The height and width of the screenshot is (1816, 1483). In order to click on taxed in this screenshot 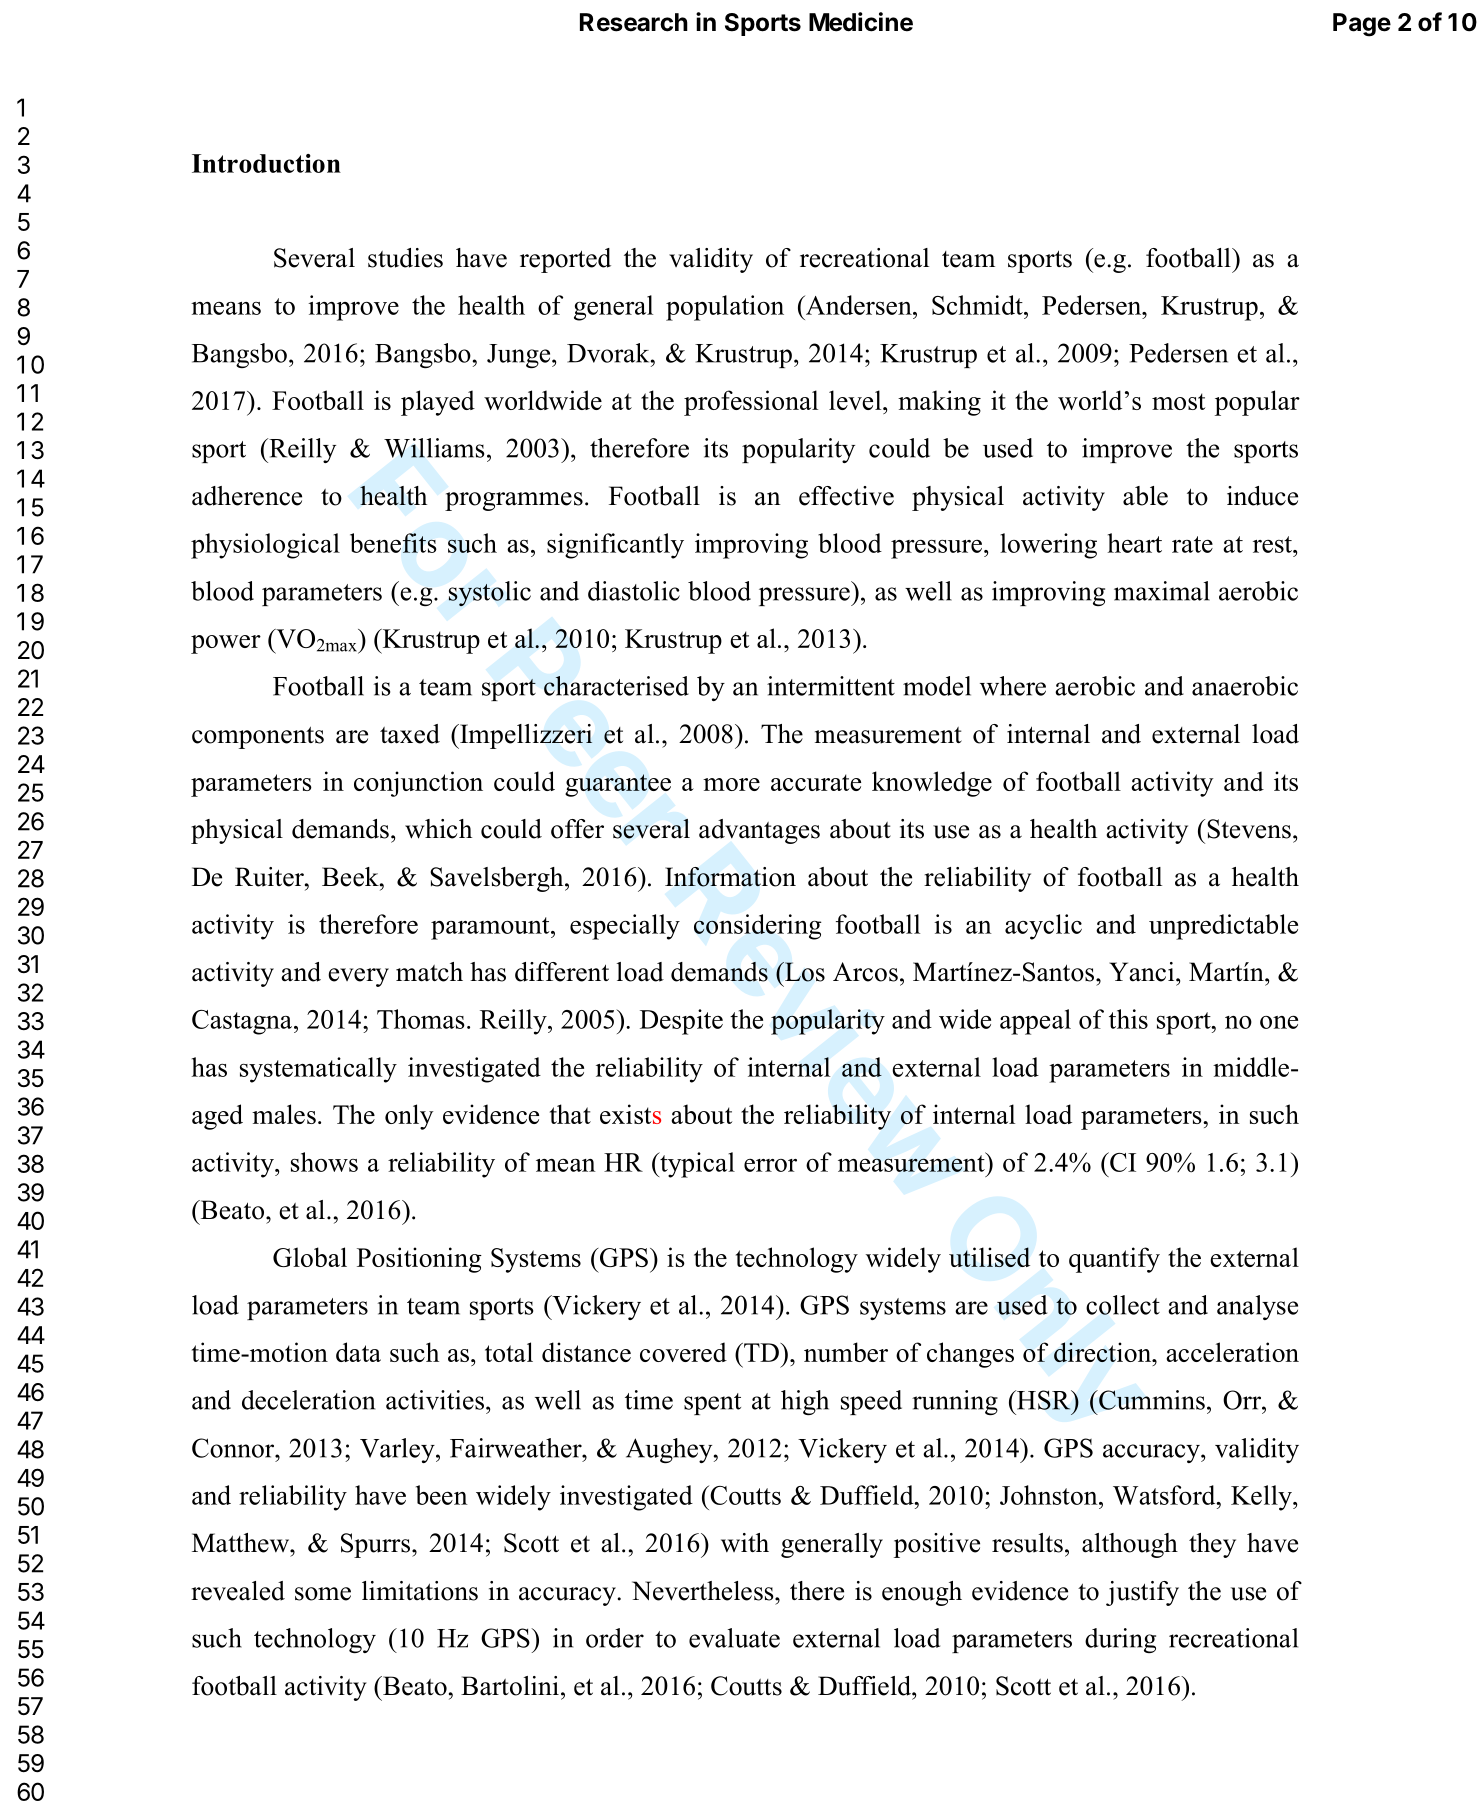, I will do `click(410, 734)`.
